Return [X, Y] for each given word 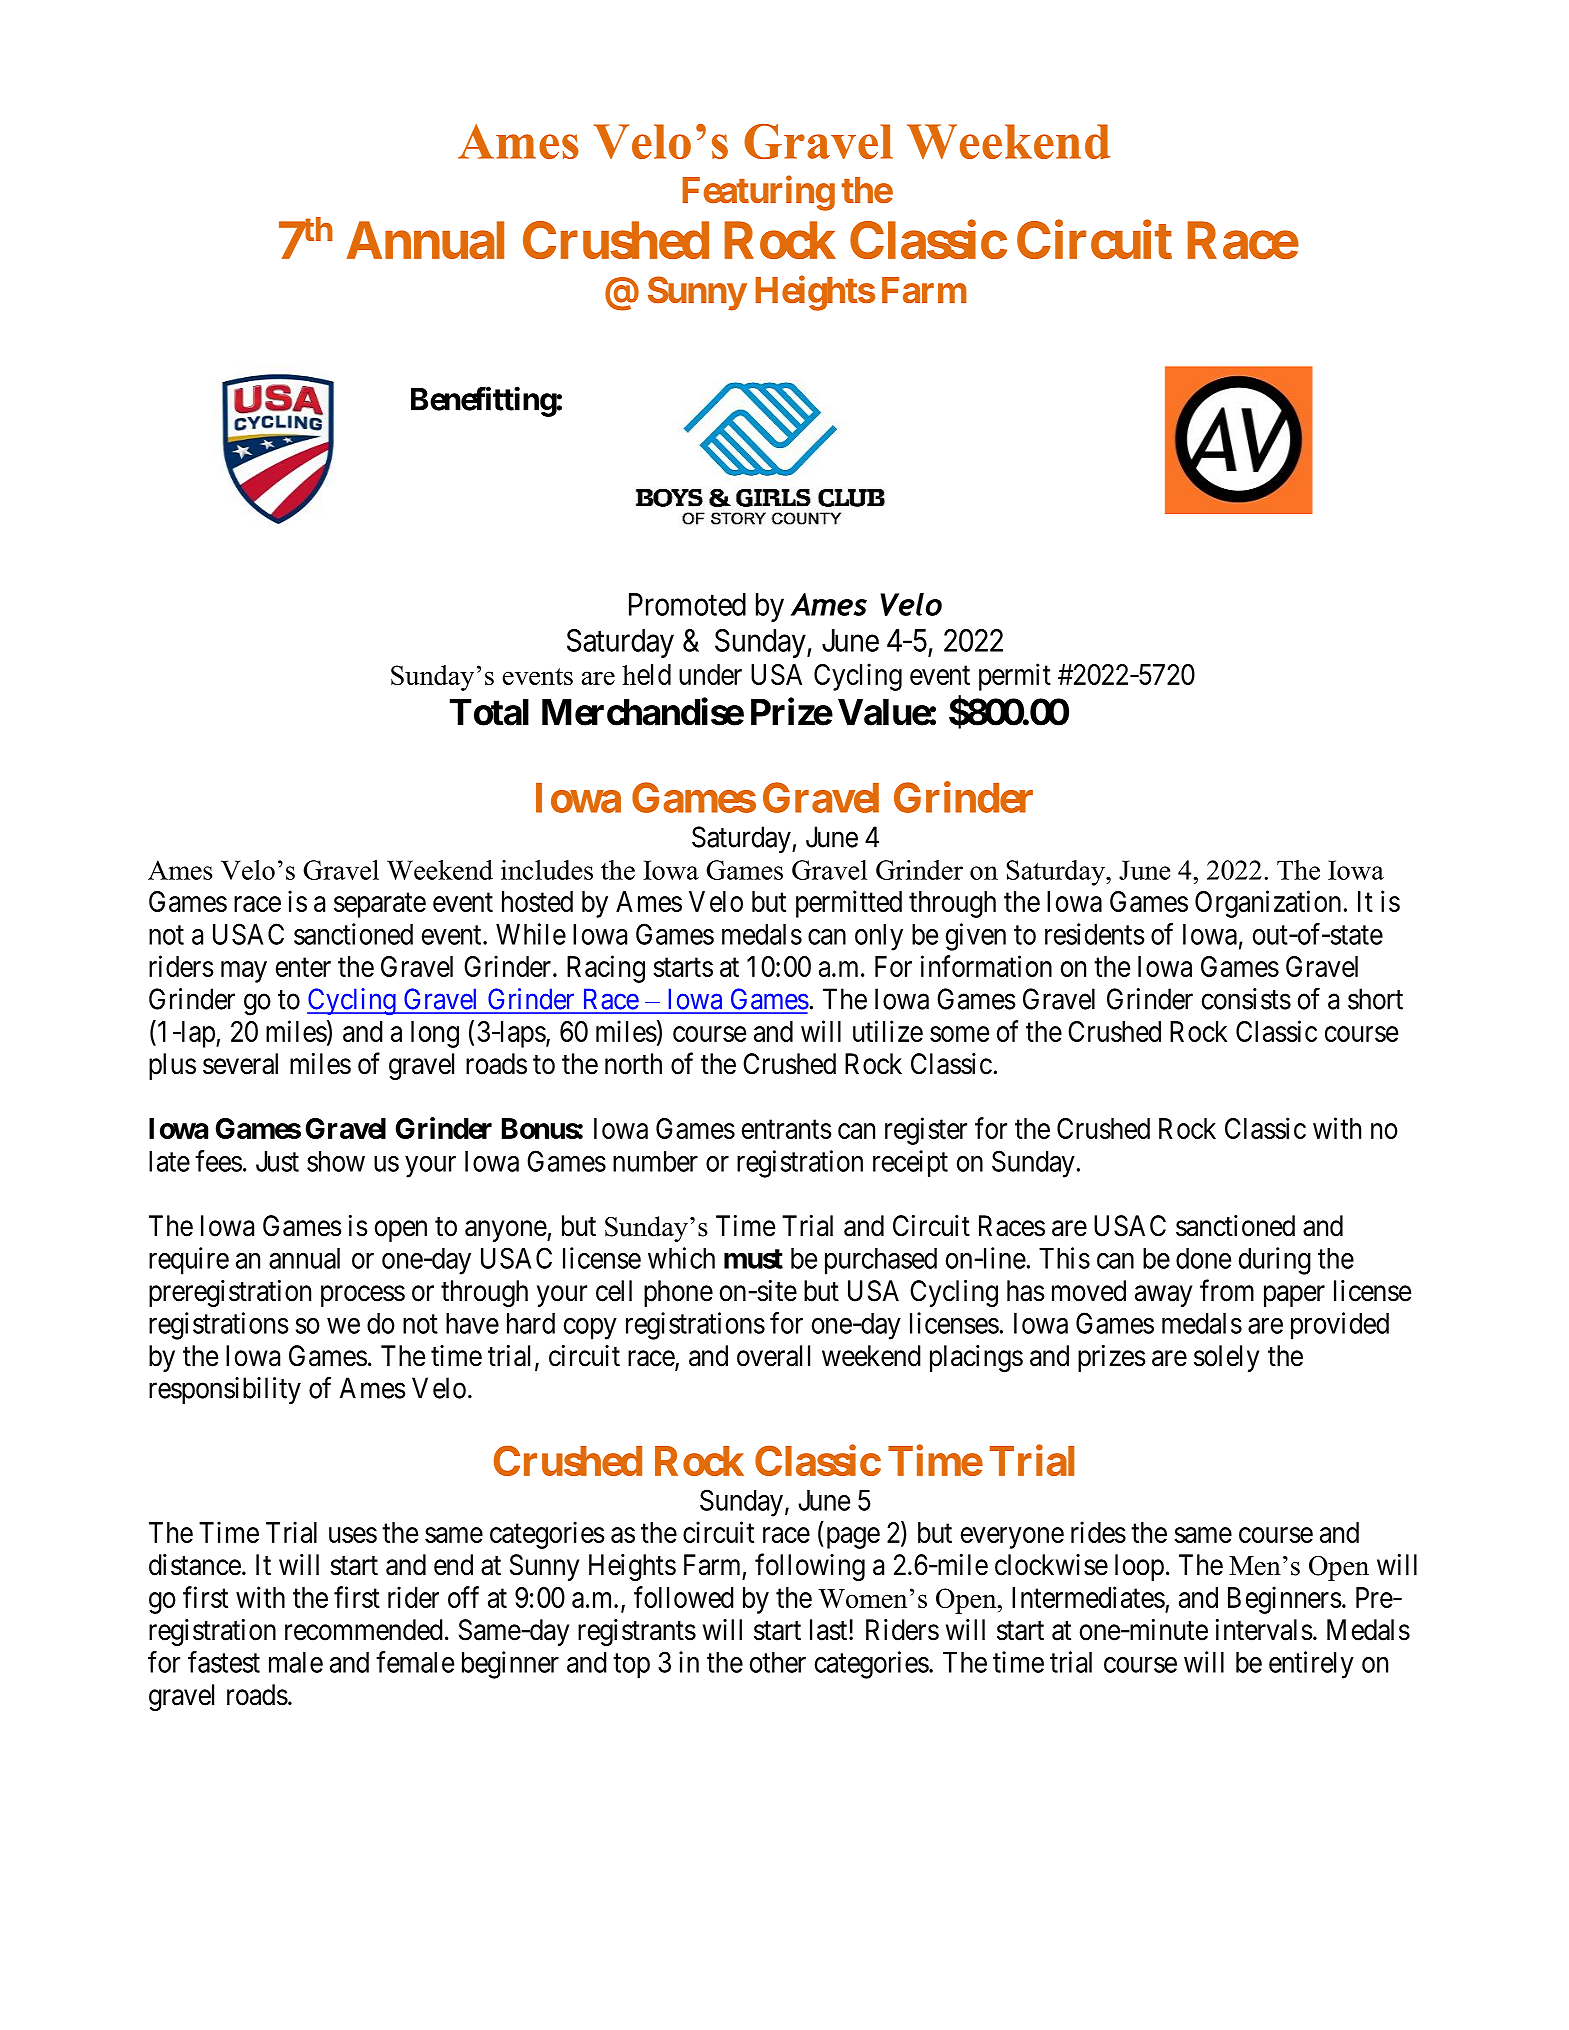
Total [489, 712]
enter [303, 967]
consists [1246, 999]
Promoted [687, 604]
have [472, 1323]
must [753, 1259]
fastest [224, 1662]
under [710, 674]
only [879, 937]
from [1227, 1290]
